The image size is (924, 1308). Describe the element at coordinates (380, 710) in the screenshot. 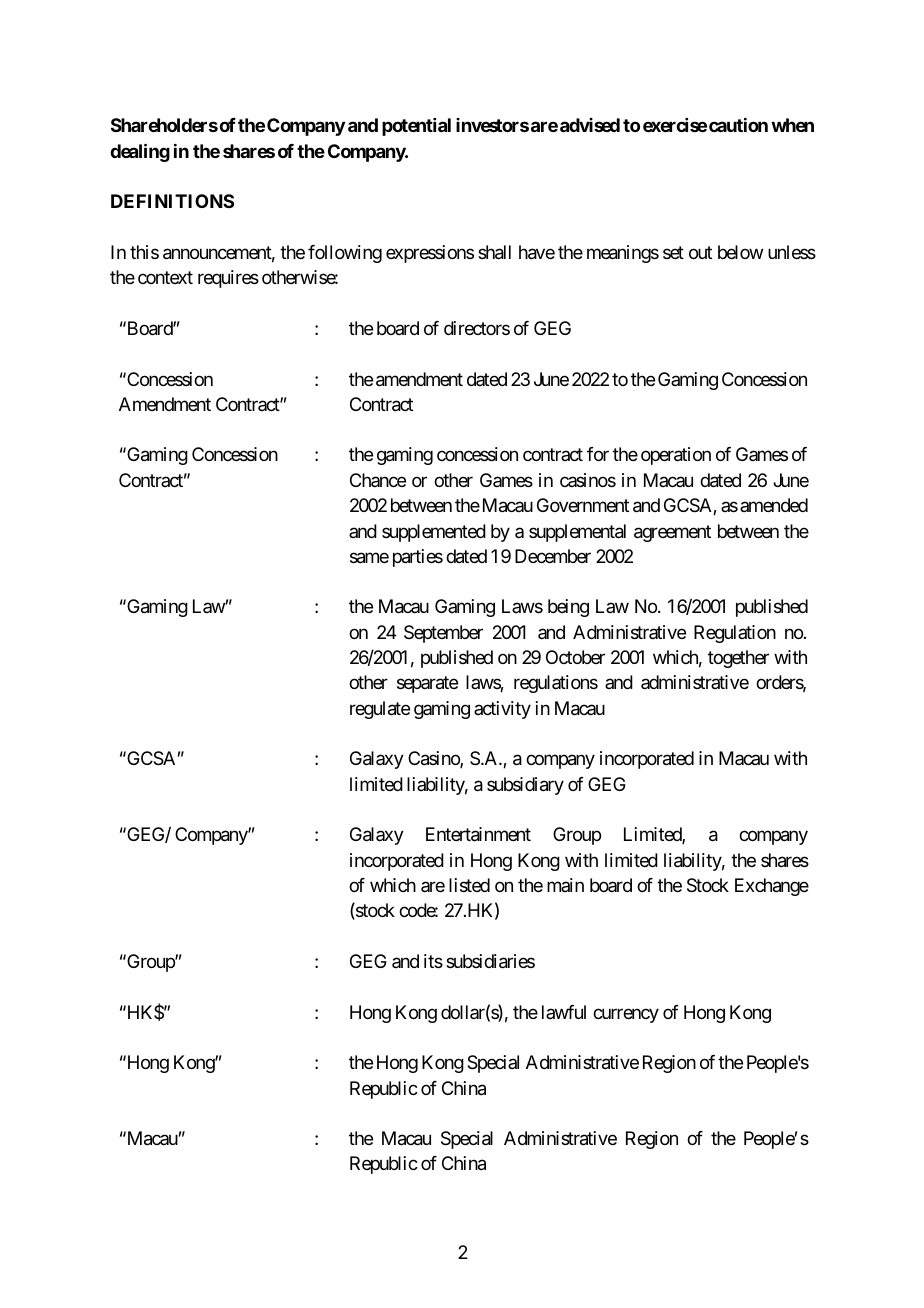

I see `regulate` at that location.
